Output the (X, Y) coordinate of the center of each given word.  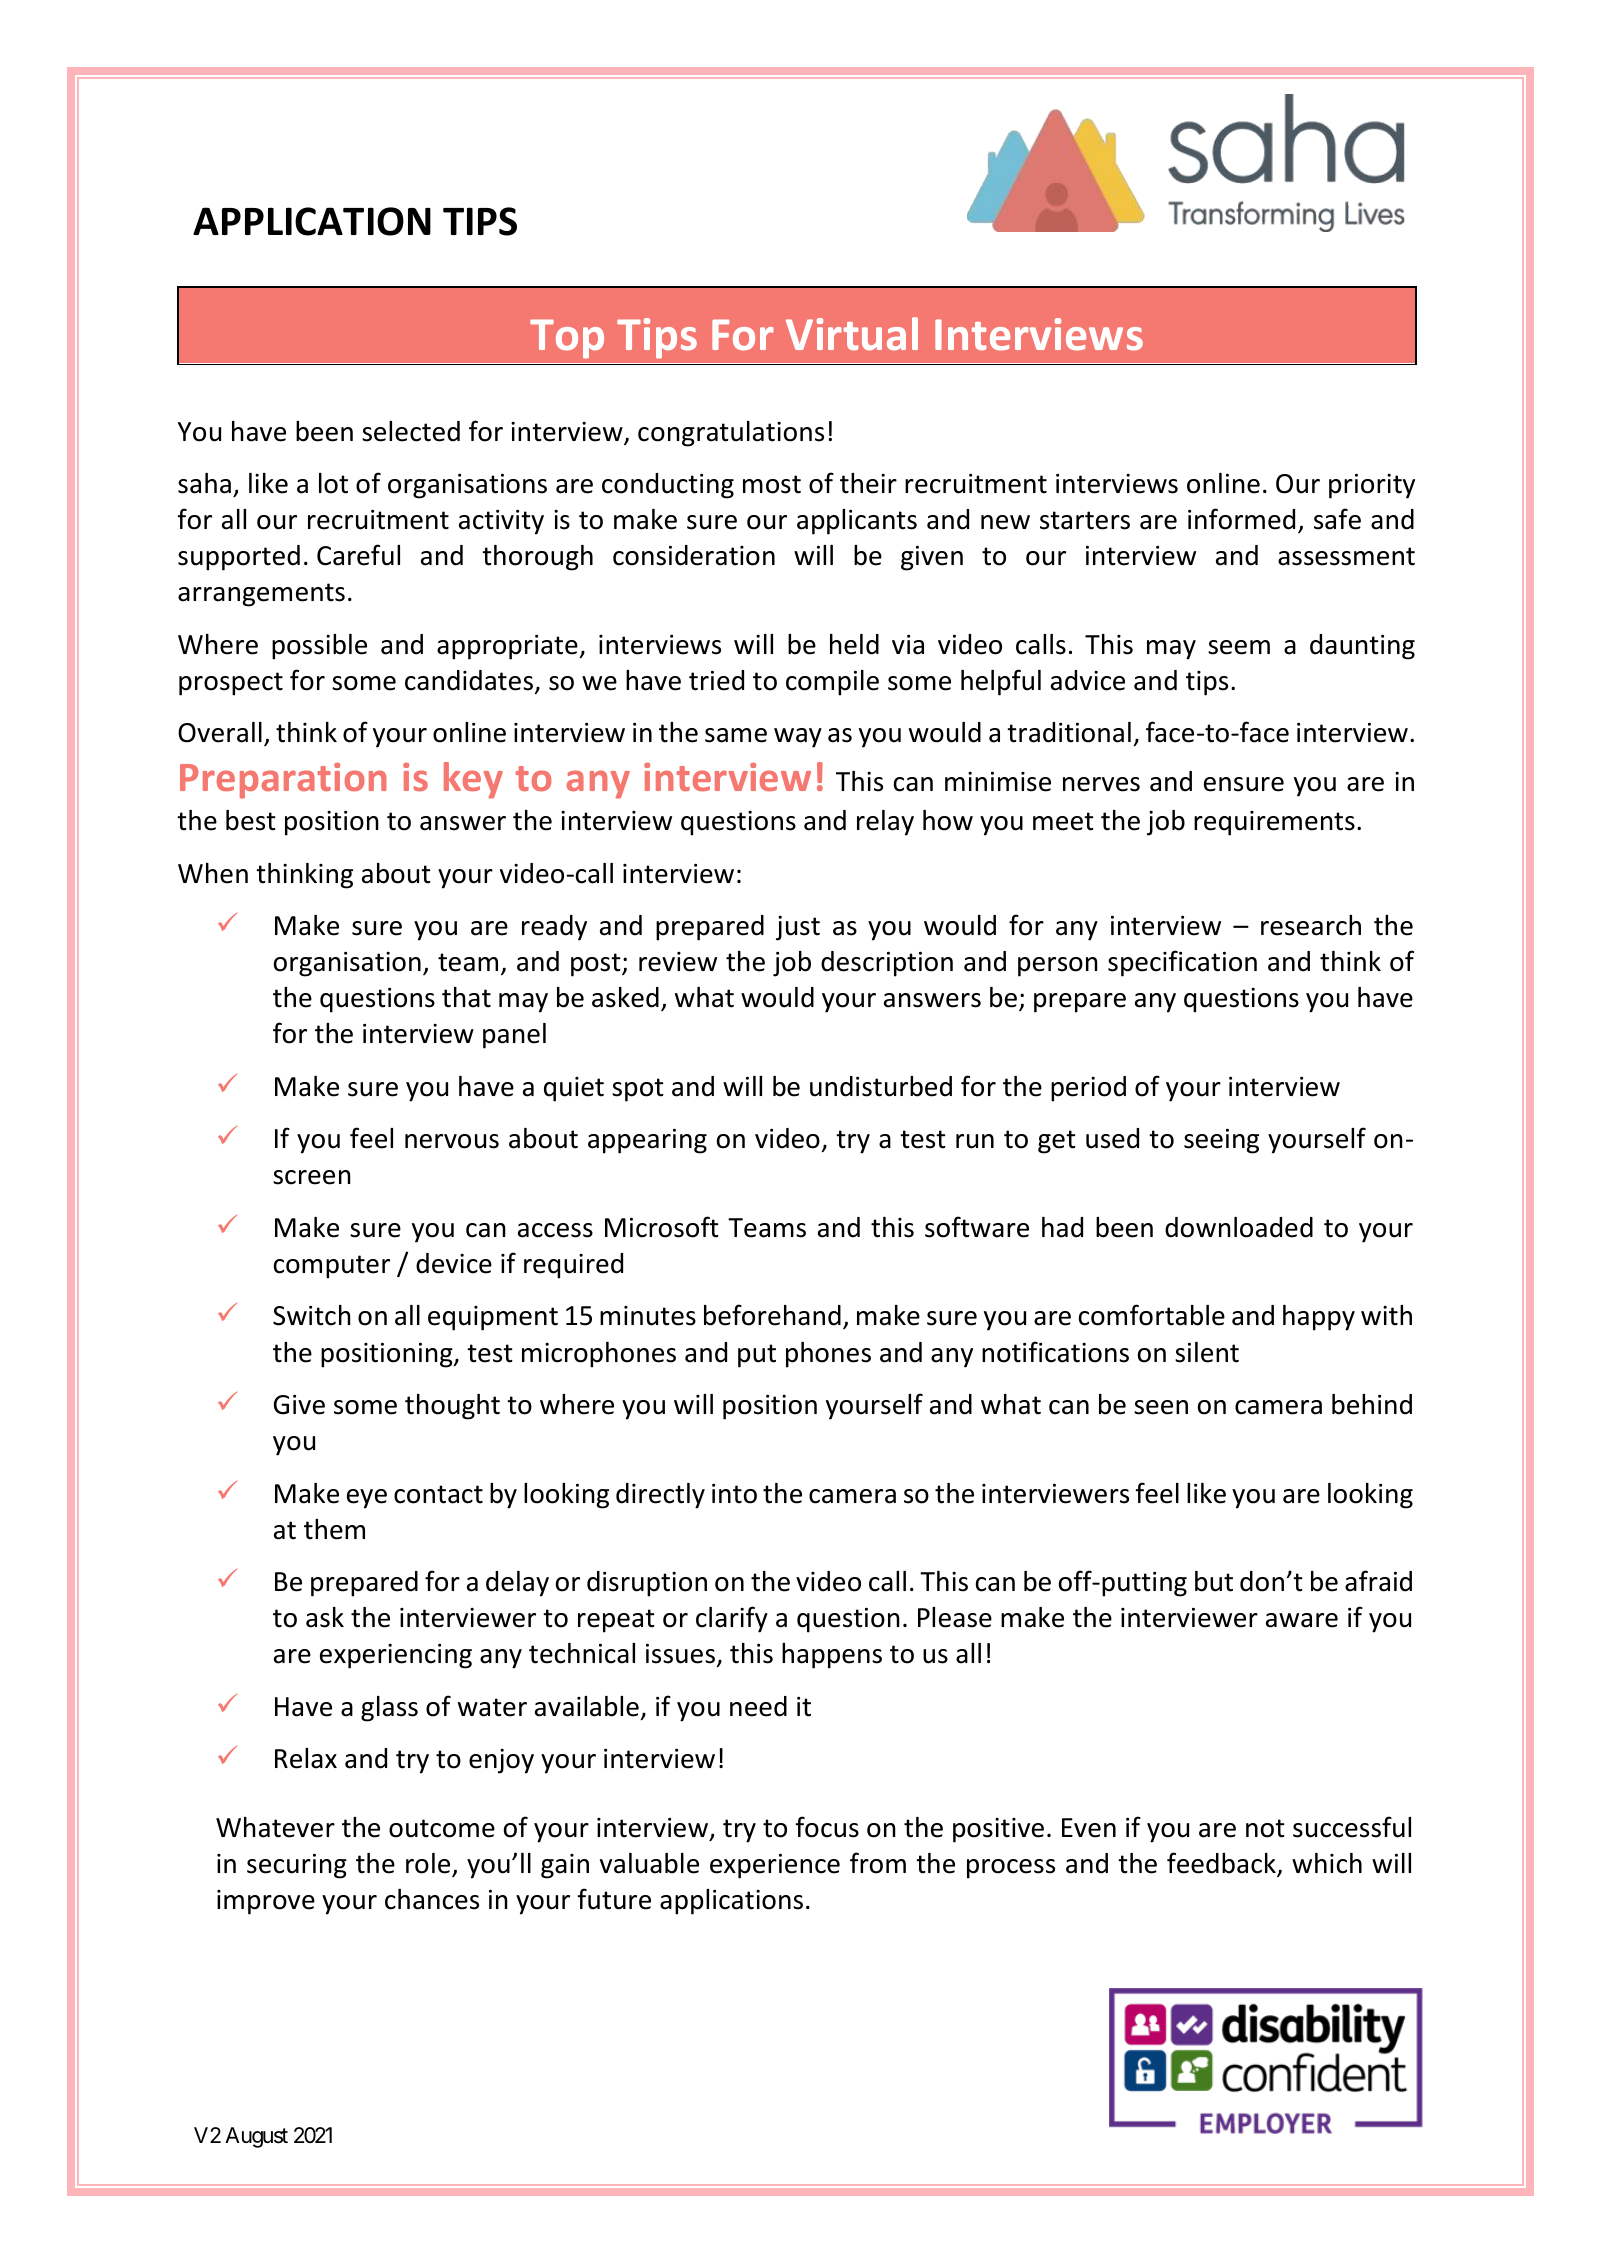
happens (832, 1656)
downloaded (1239, 1227)
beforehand (772, 1315)
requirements (1274, 823)
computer (332, 1267)
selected (411, 431)
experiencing (396, 1656)
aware (1302, 1620)
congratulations (731, 434)
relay (885, 823)
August (256, 2137)
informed (1241, 519)
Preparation (283, 781)
